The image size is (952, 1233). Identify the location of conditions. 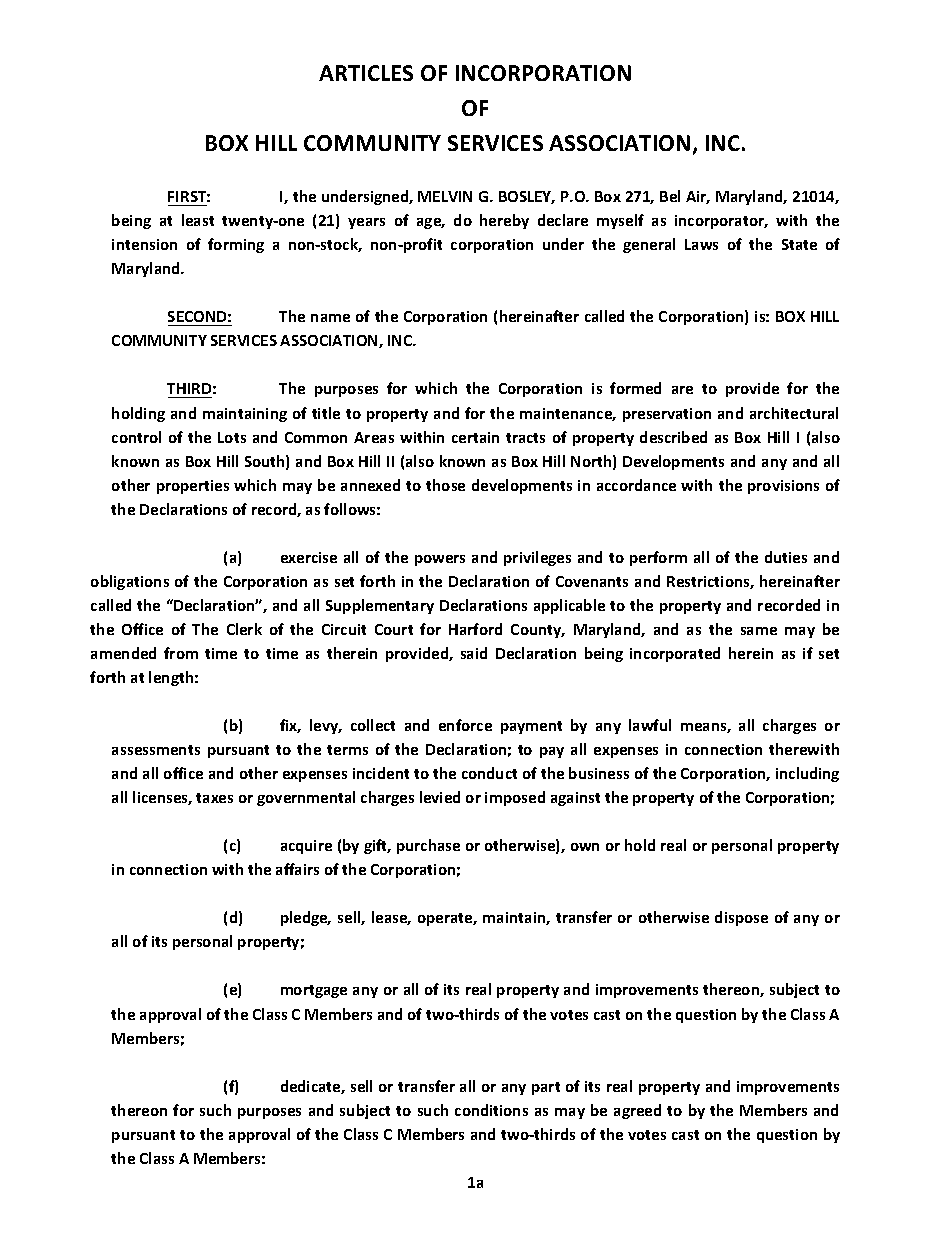
(491, 1110).
